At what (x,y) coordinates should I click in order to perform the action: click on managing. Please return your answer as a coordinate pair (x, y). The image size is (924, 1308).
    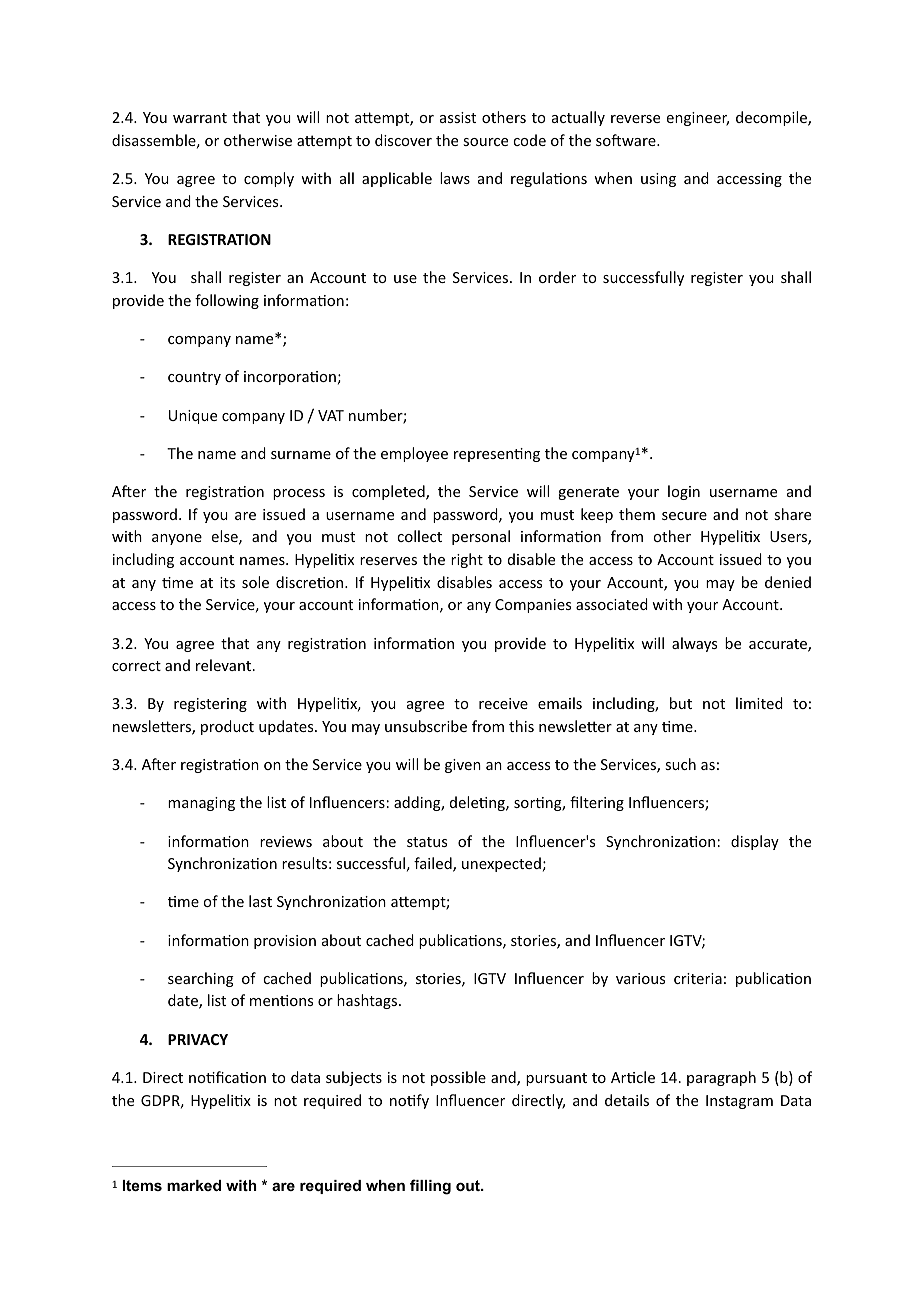
    Looking at the image, I should click on (201, 804).
